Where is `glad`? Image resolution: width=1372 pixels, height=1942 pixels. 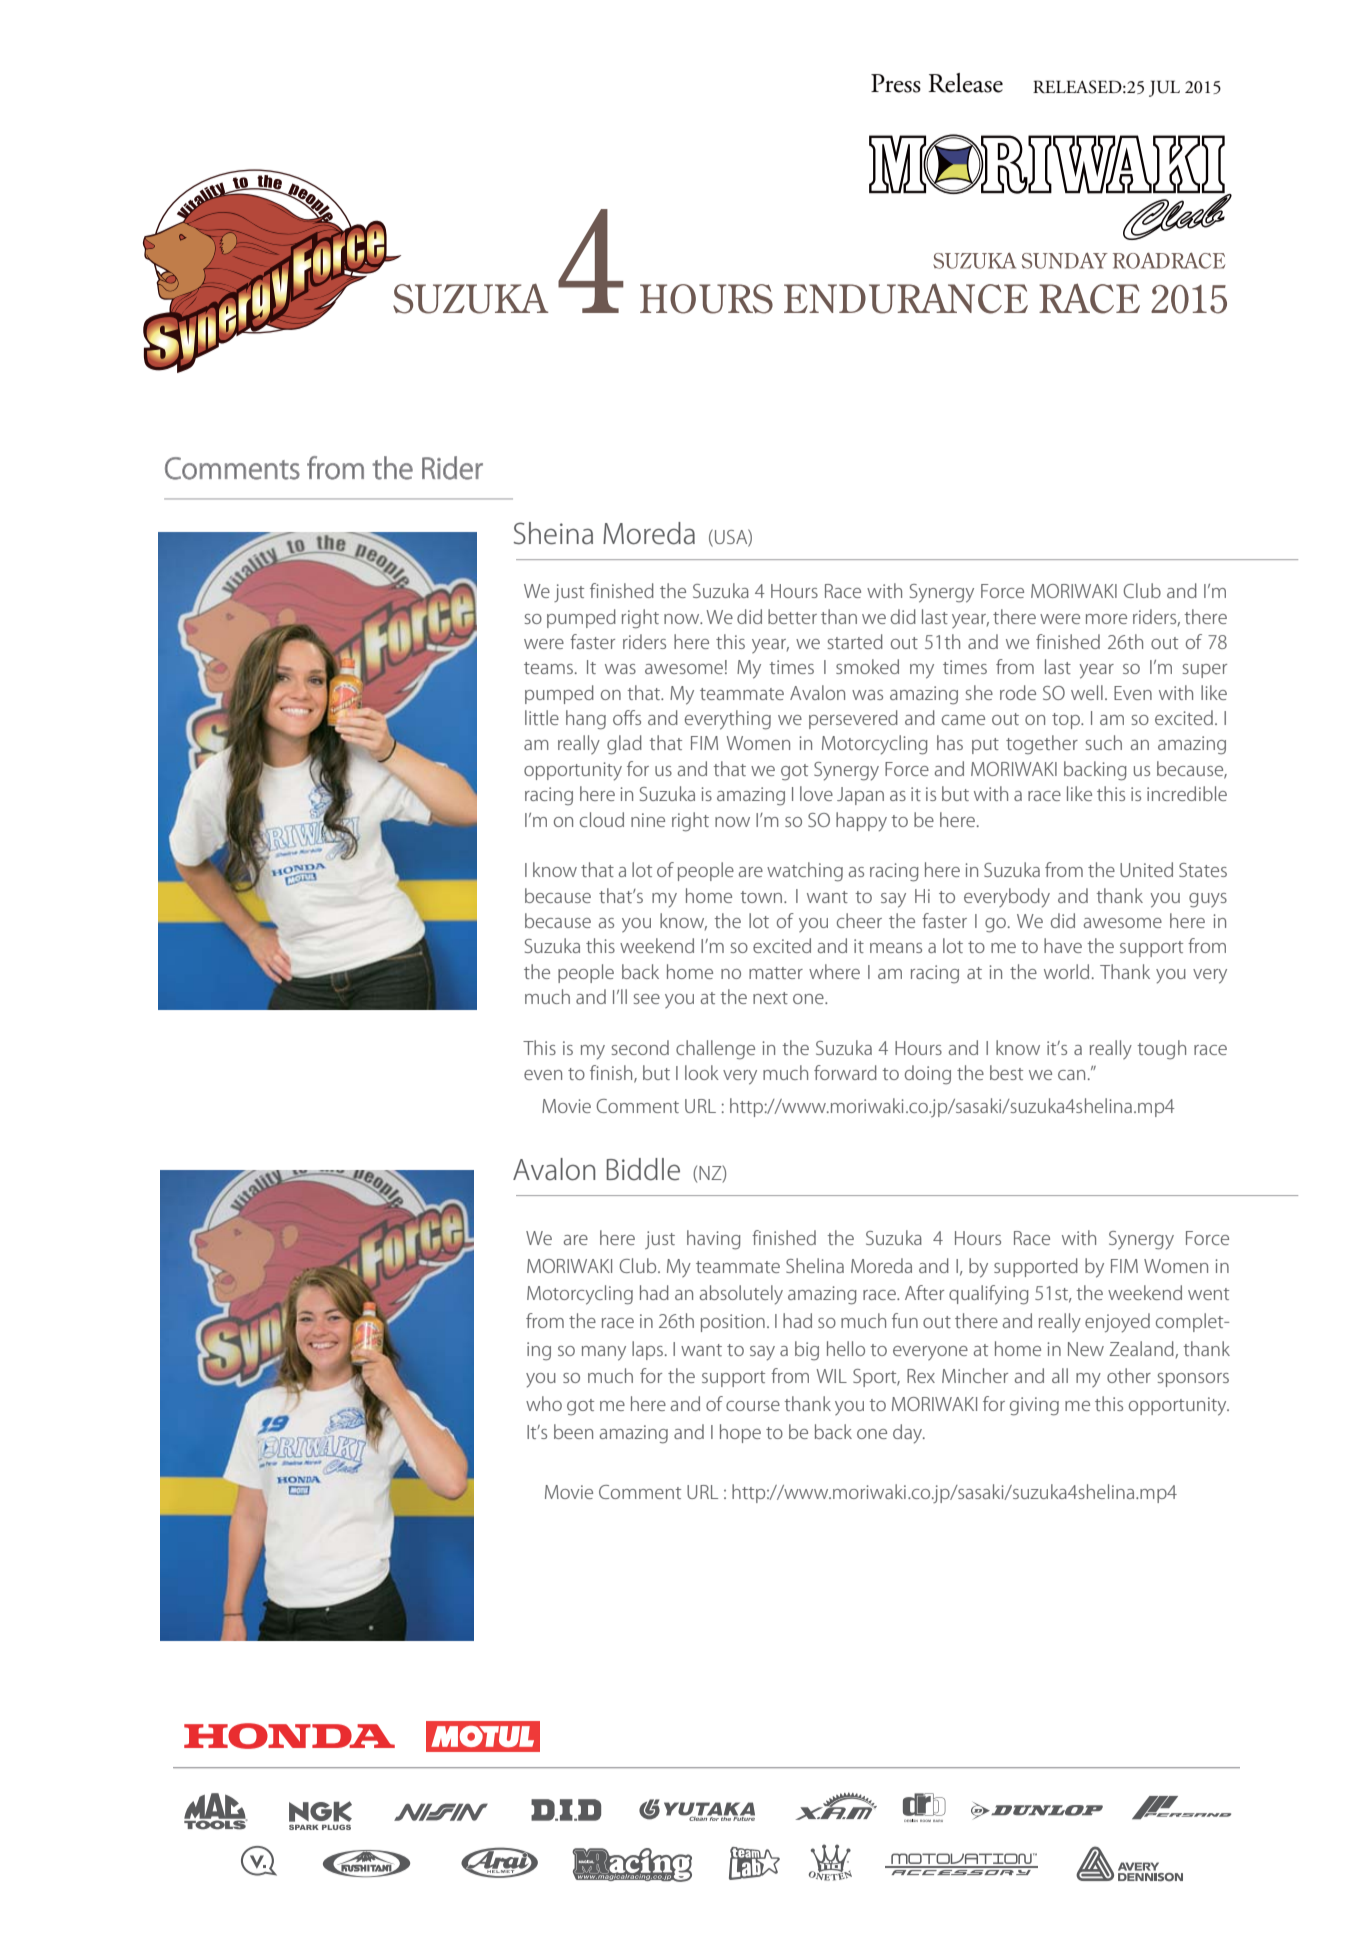
glad is located at coordinates (624, 745).
